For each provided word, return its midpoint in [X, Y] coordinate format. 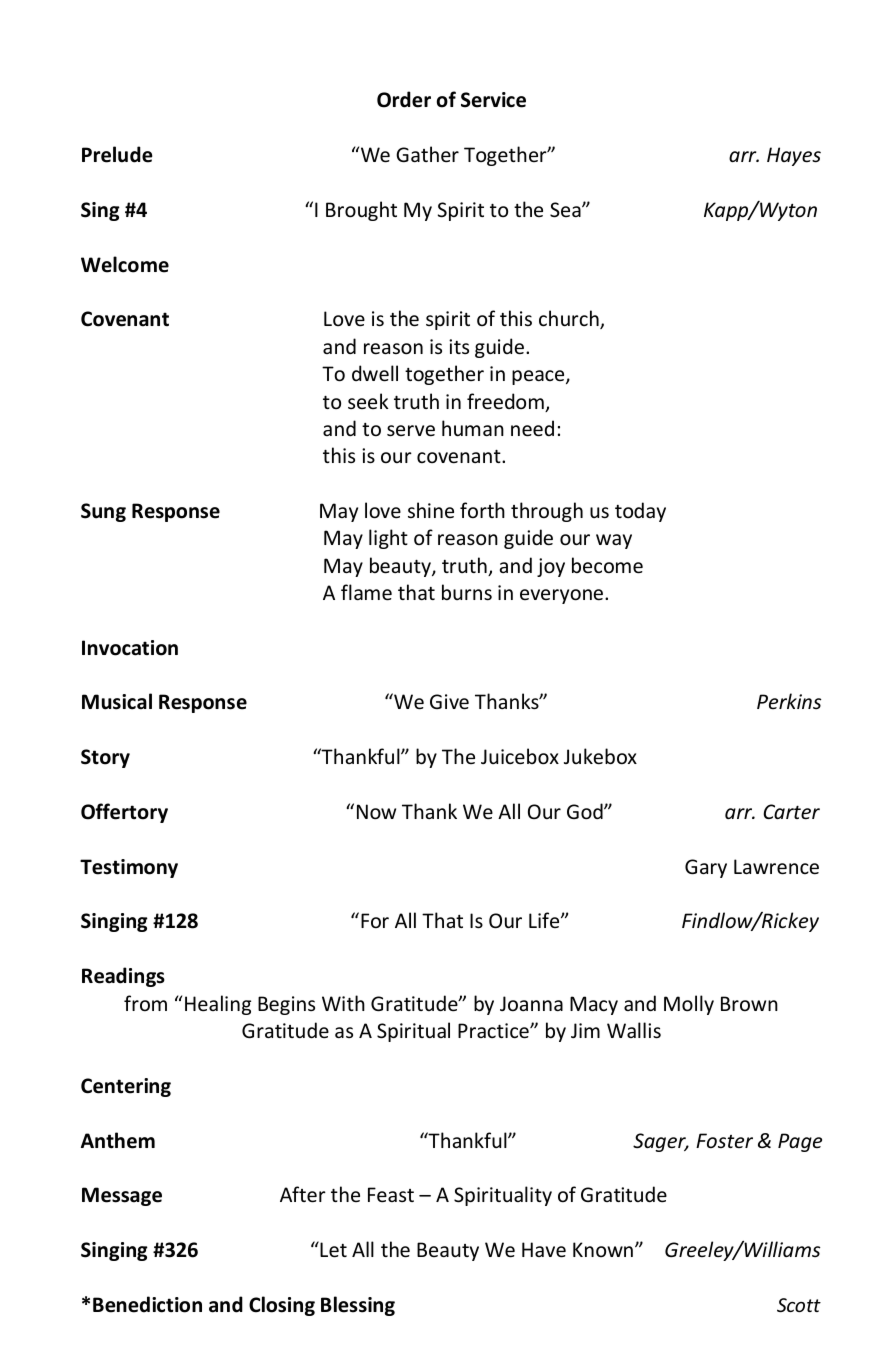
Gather [427, 154]
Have [544, 1250]
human [473, 428]
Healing [218, 1005]
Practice [494, 1031]
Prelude [117, 154]
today [640, 512]
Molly [689, 1005]
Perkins [789, 701]
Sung [103, 512]
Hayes [794, 156]
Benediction [147, 1304]
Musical [117, 701]
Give [449, 702]
